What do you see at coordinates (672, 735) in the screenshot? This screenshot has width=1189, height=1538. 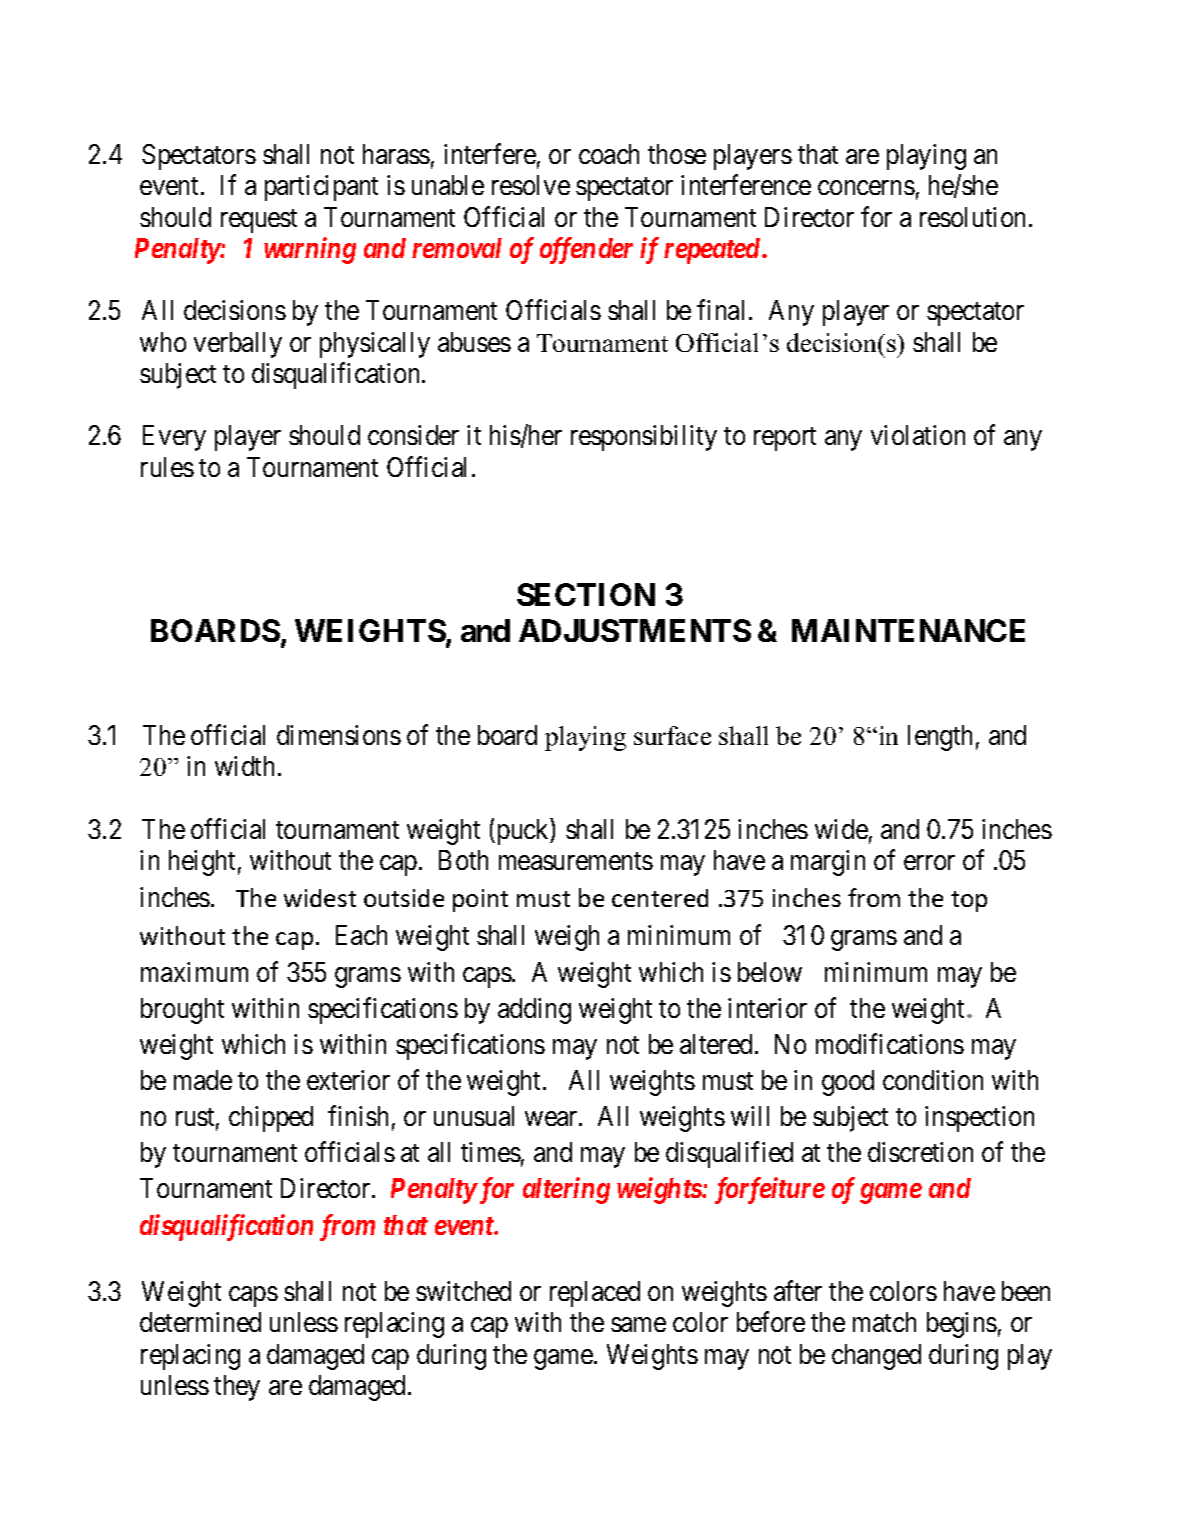 I see `surface` at bounding box center [672, 735].
